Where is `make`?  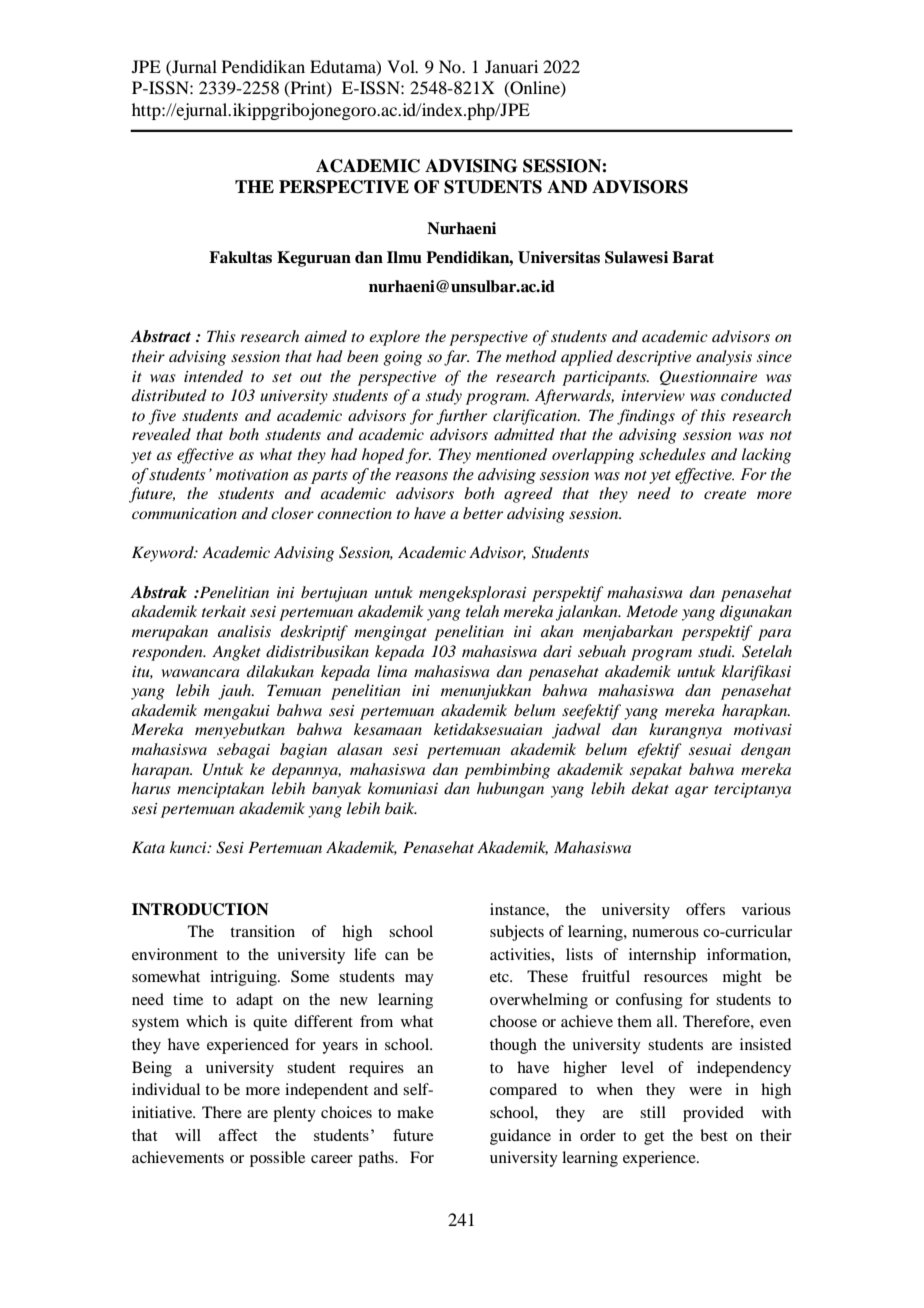
make is located at coordinates (415, 1112).
